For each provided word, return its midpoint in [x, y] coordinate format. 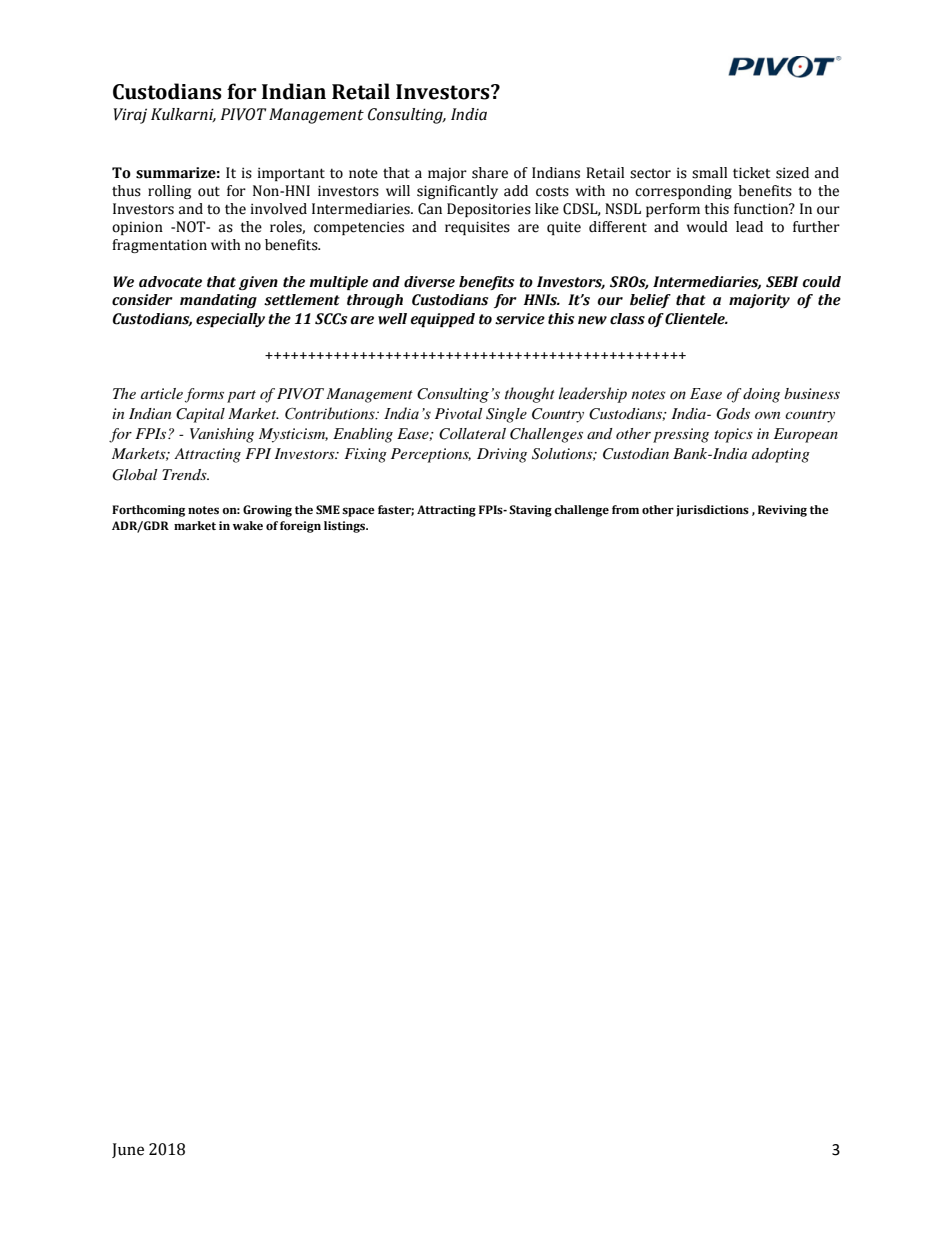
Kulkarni [183, 115]
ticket [751, 173]
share [490, 173]
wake [248, 525]
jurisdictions [712, 511]
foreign [300, 527]
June [128, 1150]
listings [346, 527]
